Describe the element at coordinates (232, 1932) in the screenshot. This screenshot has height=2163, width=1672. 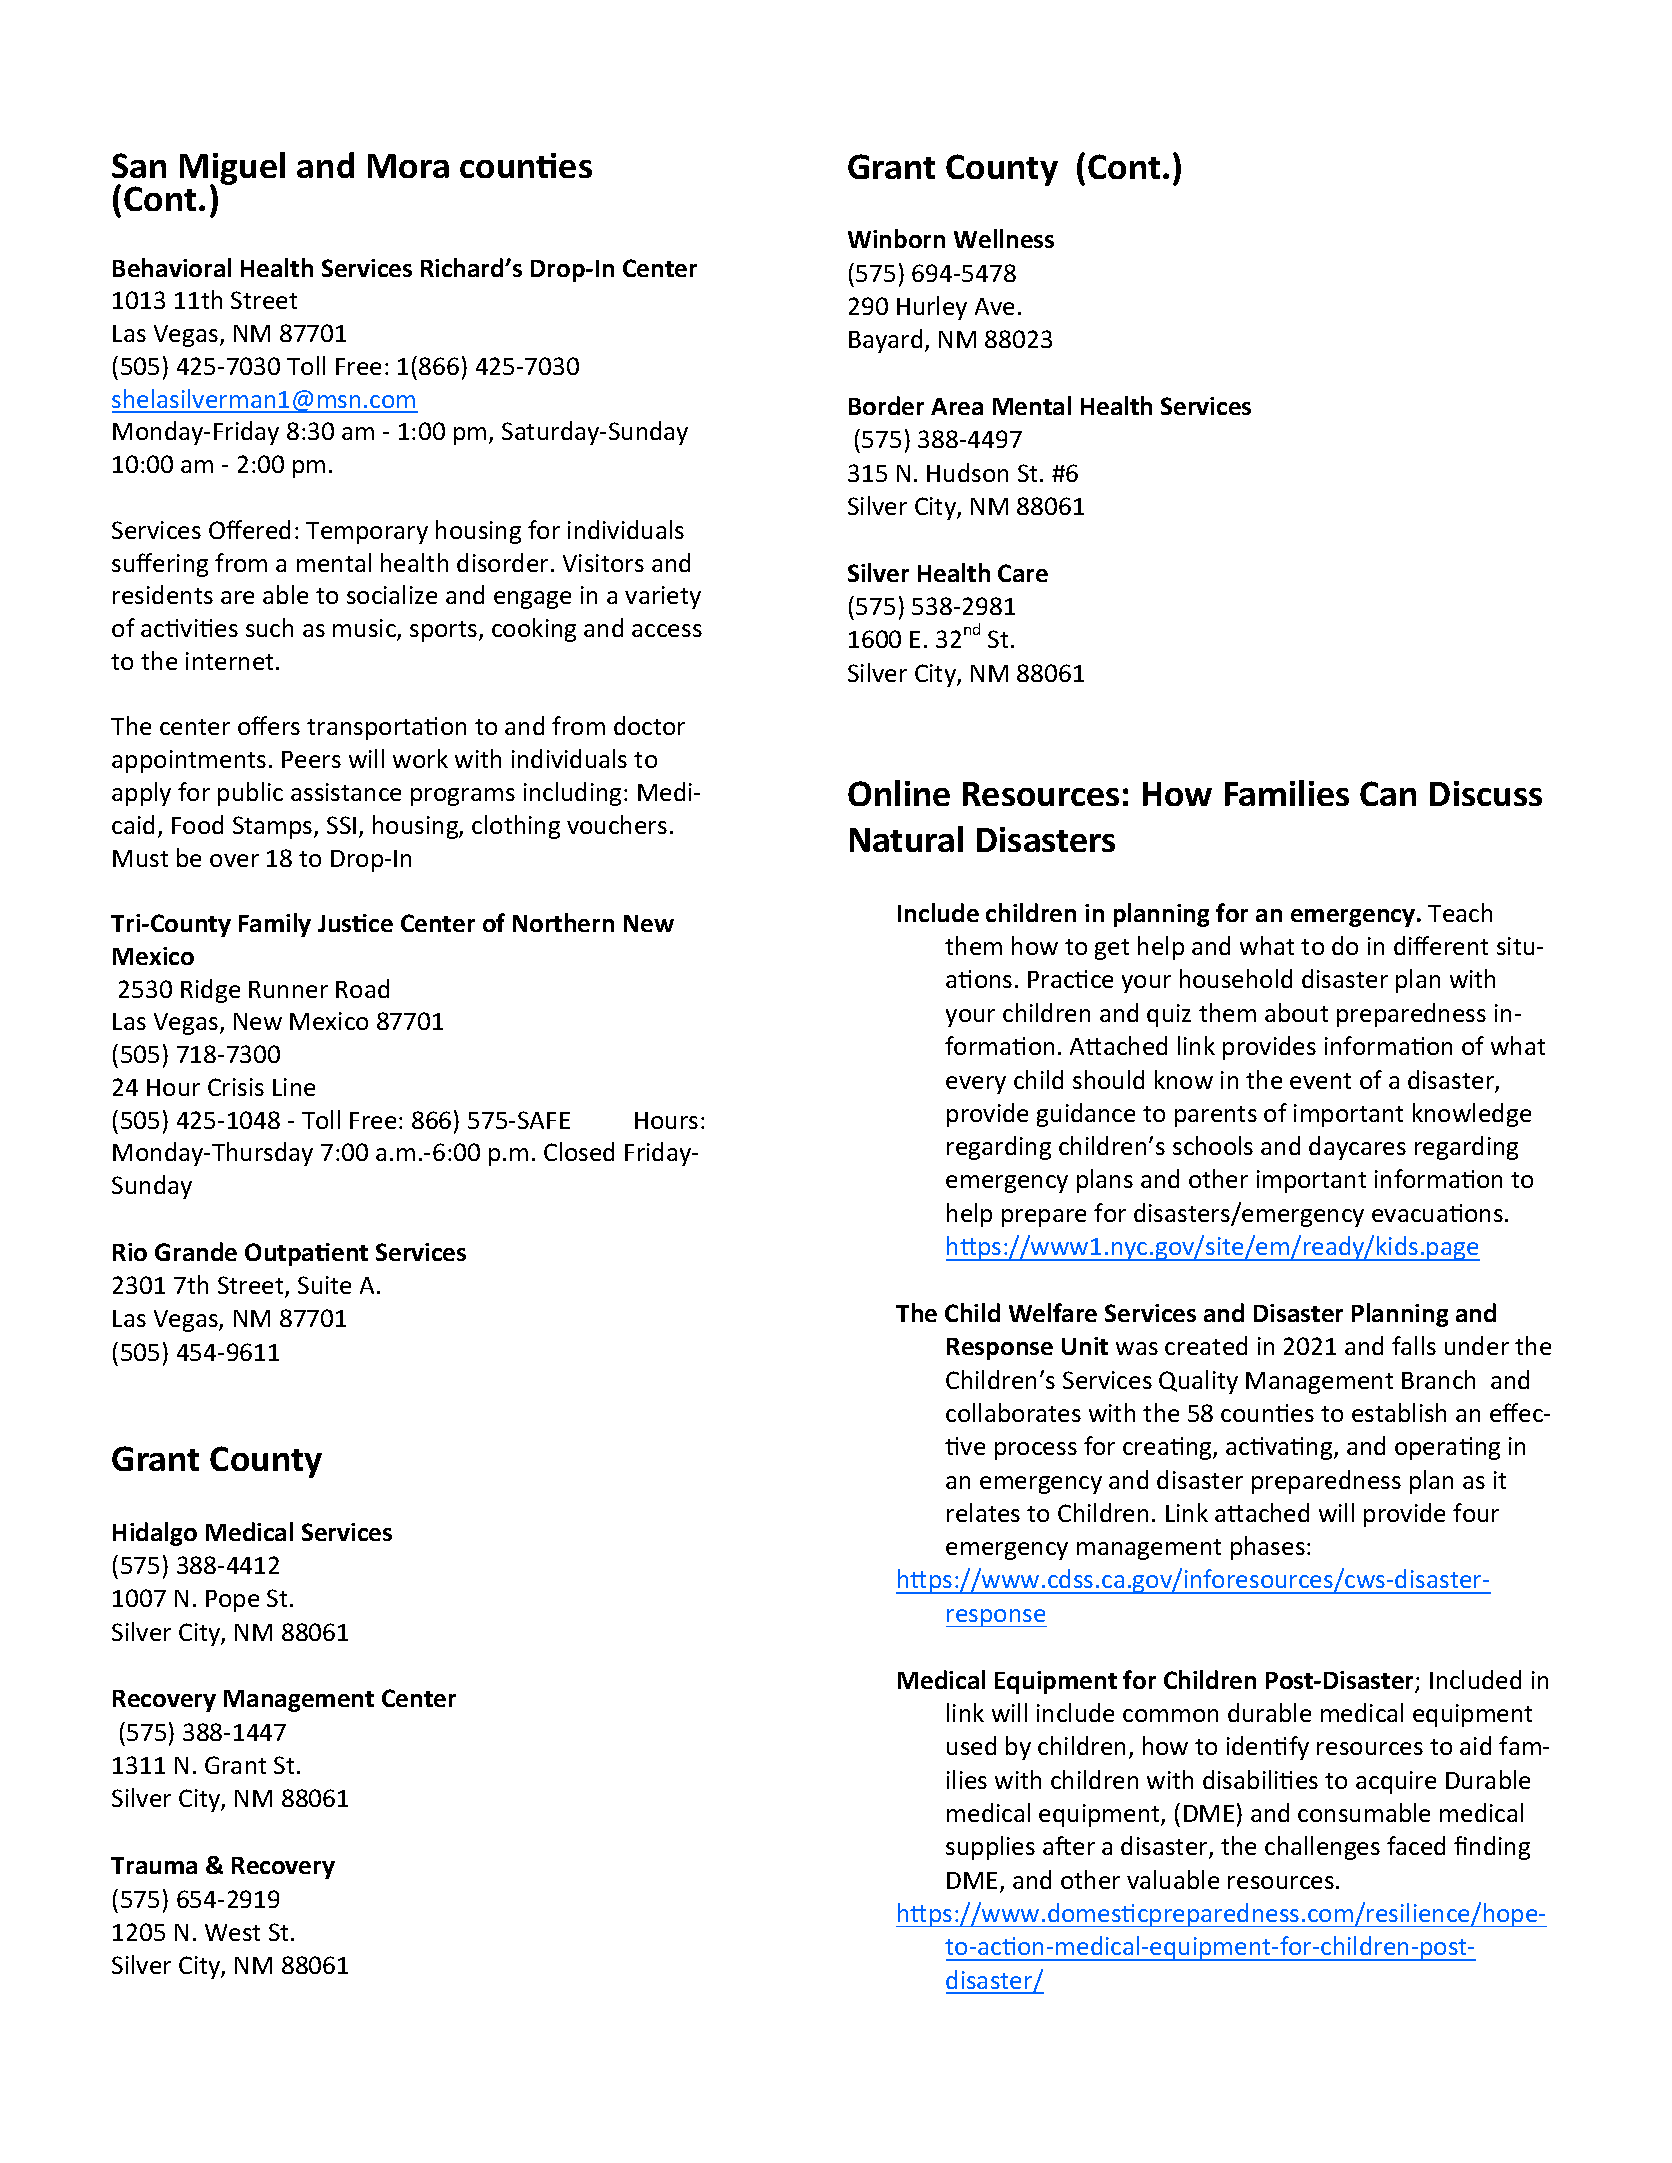
I see `West` at that location.
